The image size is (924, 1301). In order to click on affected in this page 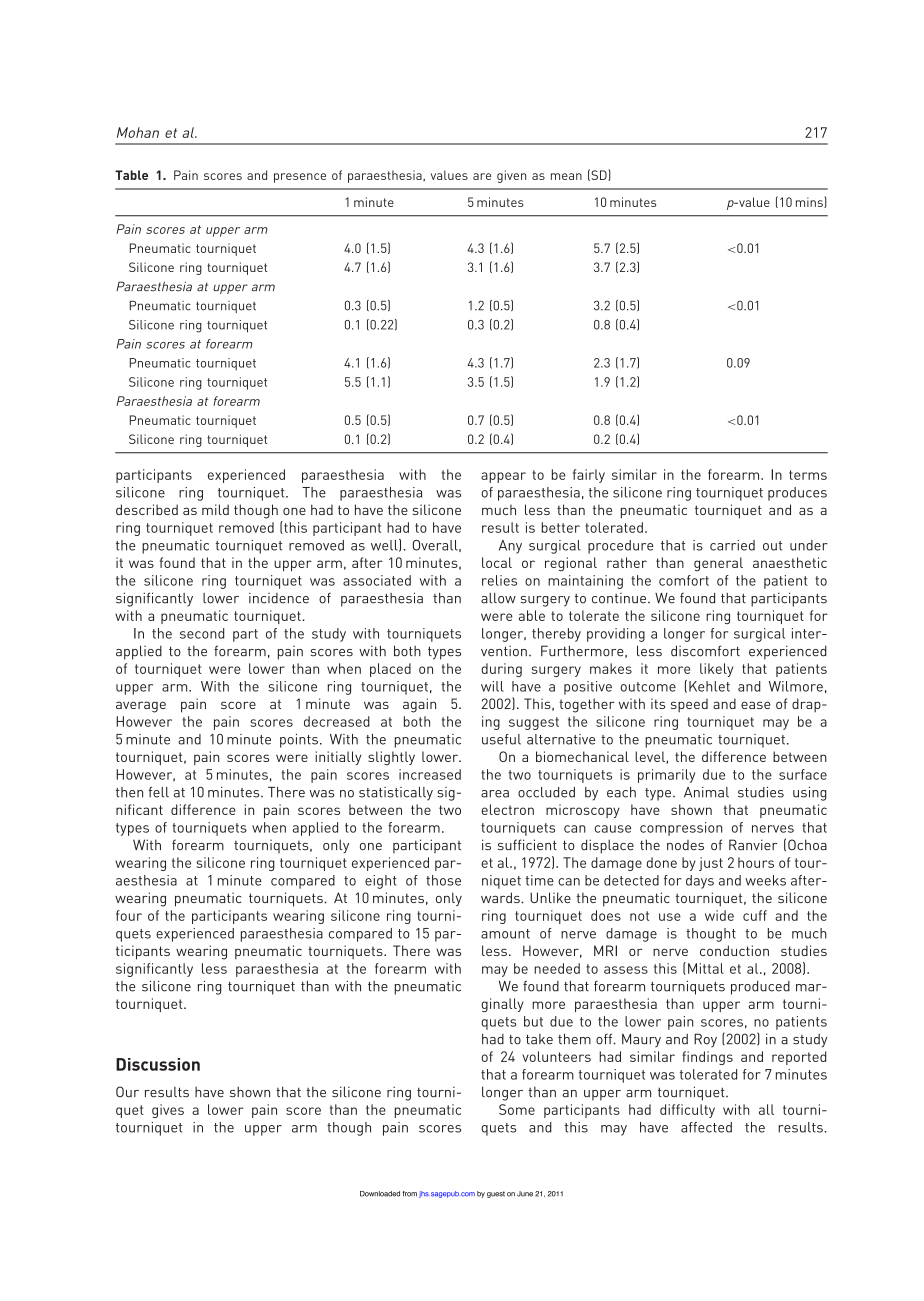, I will do `click(706, 1127)`.
